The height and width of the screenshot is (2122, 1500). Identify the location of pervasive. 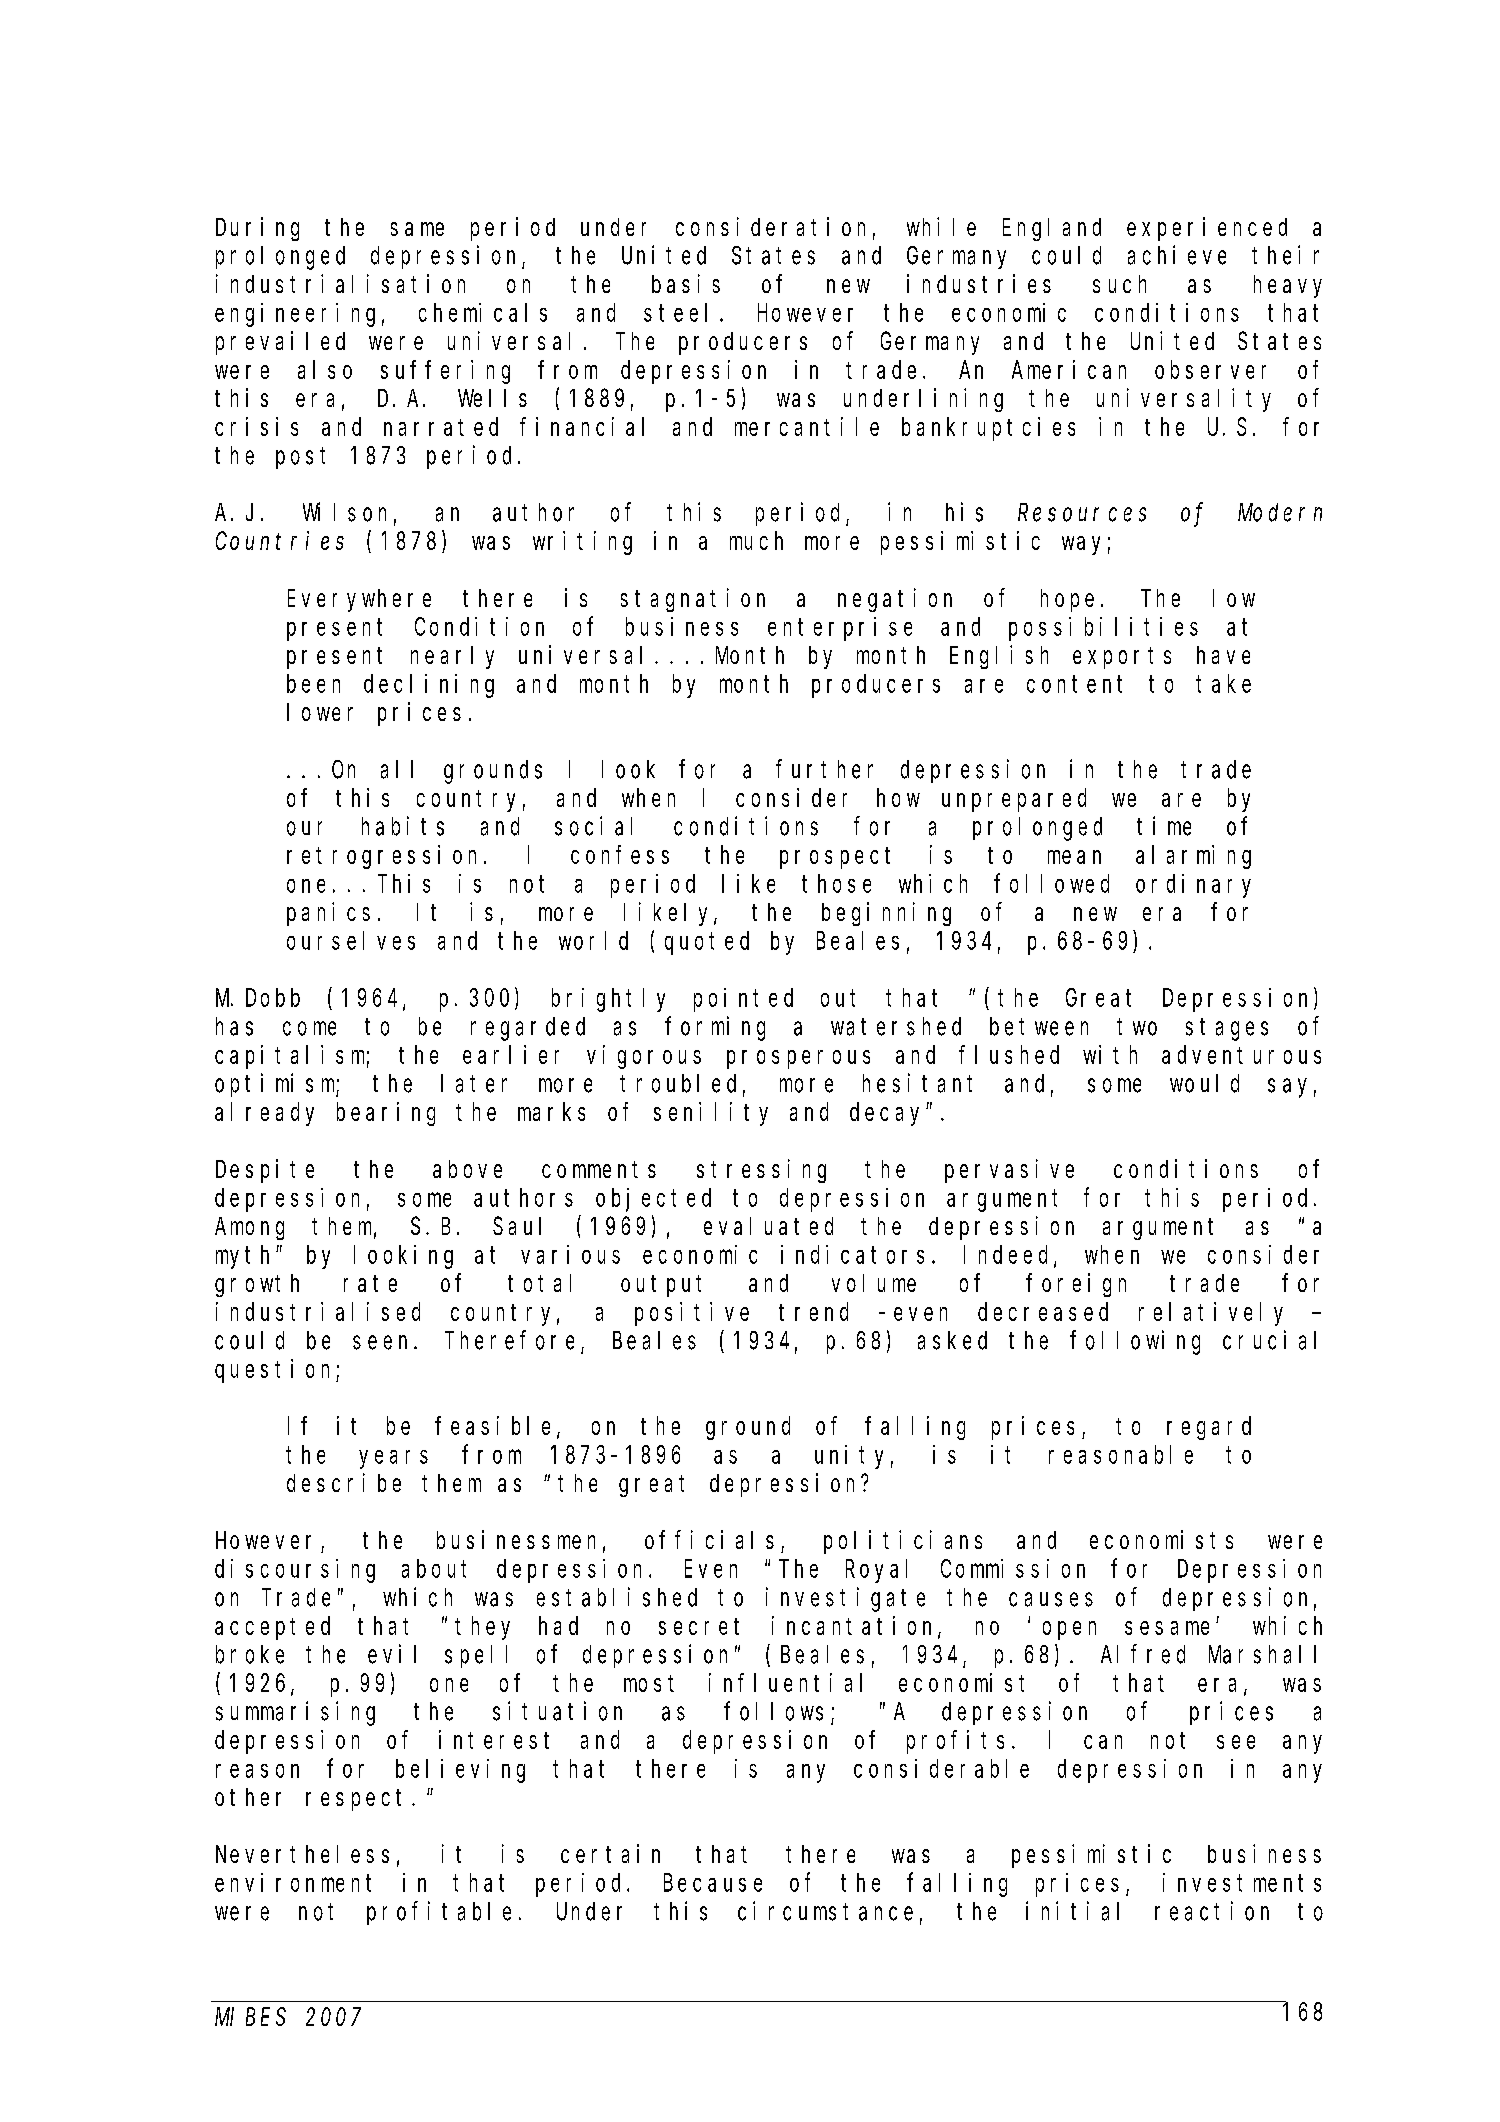
(1009, 1171).
